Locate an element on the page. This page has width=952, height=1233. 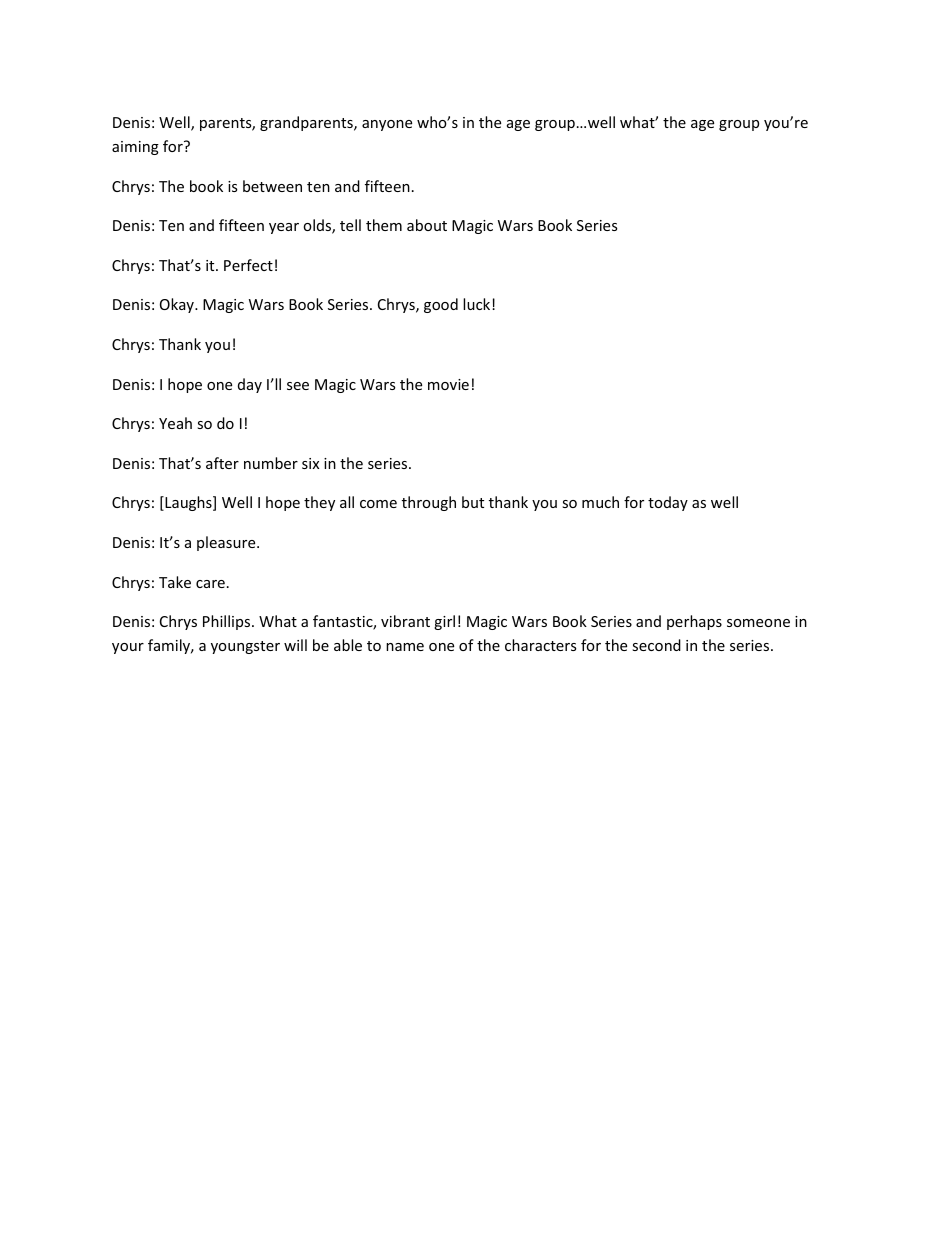
anyone is located at coordinates (387, 125).
